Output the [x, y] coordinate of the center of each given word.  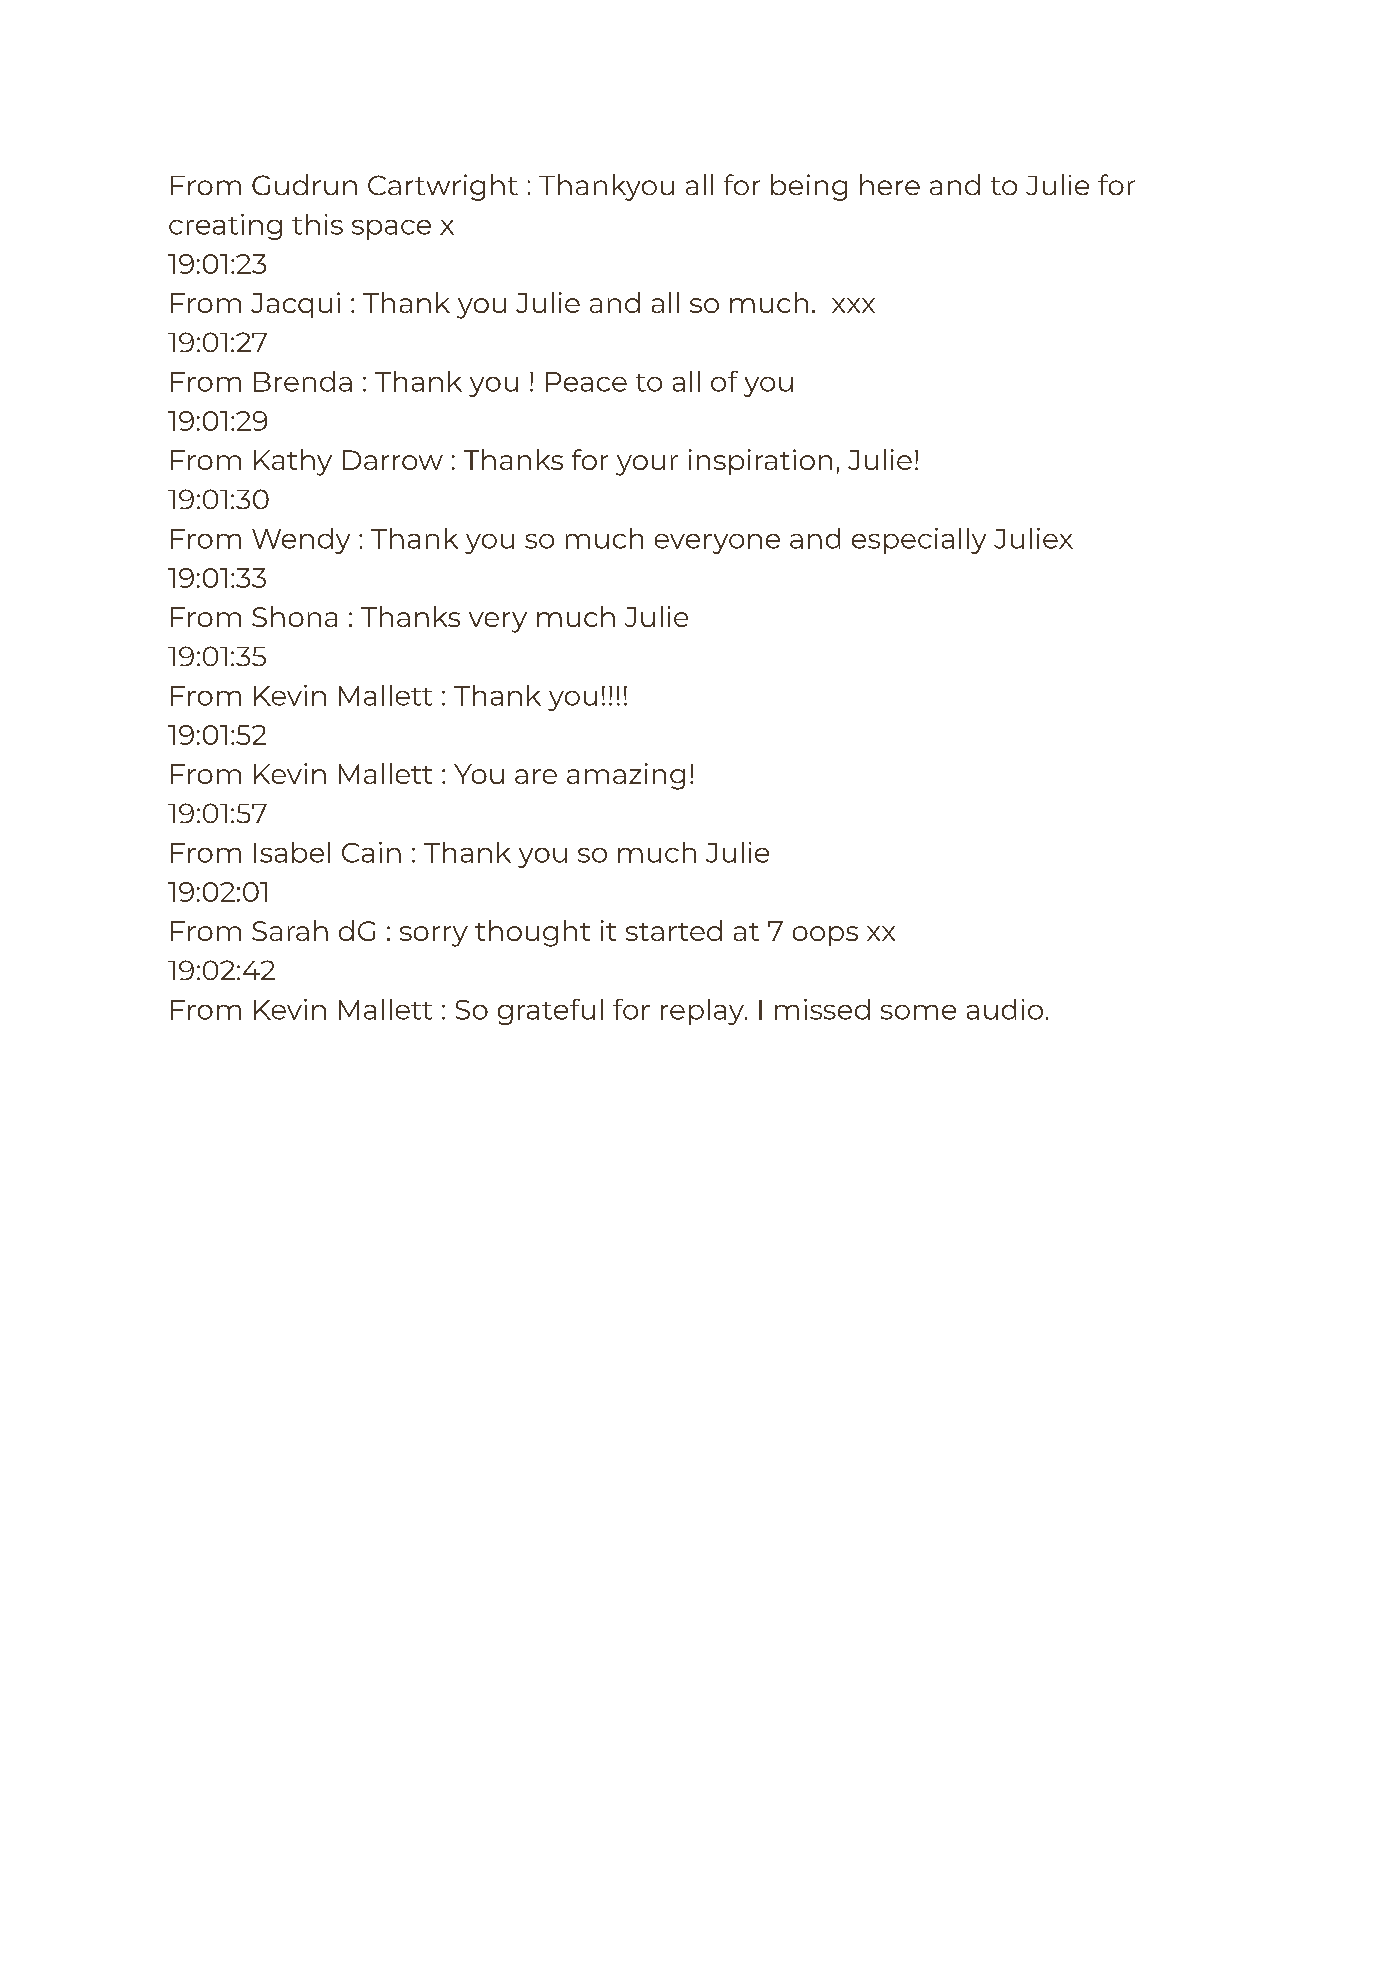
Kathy [293, 462]
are [536, 776]
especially [919, 541]
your [647, 465]
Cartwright [443, 187]
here [890, 184]
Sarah [290, 930]
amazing [626, 776]
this [317, 224]
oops [825, 936]
